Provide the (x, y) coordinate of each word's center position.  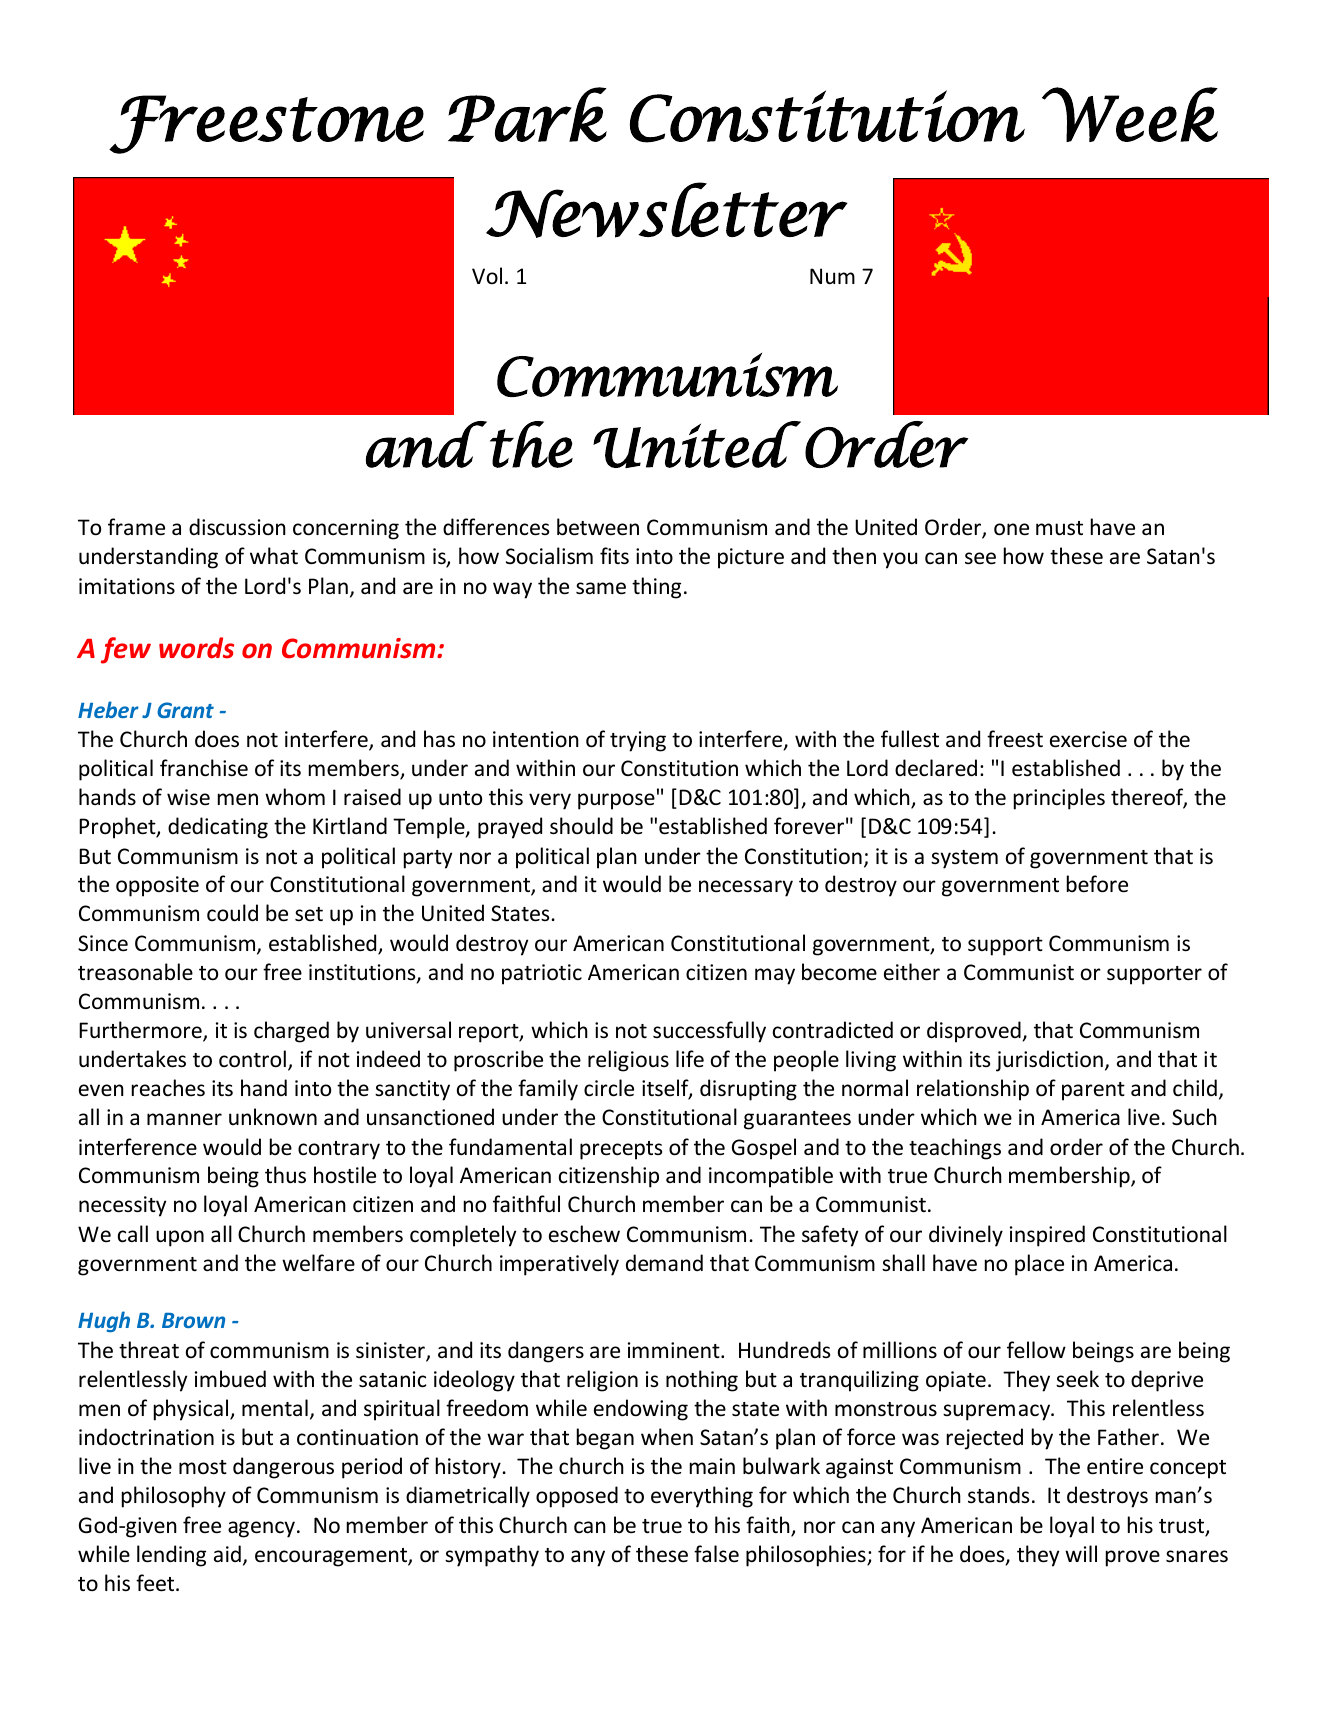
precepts (621, 1150)
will (1081, 1553)
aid (227, 1553)
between (598, 527)
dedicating (218, 828)
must (1059, 528)
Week (1130, 114)
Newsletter (667, 210)
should (581, 826)
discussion (237, 527)
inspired (1047, 1236)
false (716, 1554)
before (1097, 884)
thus (285, 1175)
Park (527, 114)
